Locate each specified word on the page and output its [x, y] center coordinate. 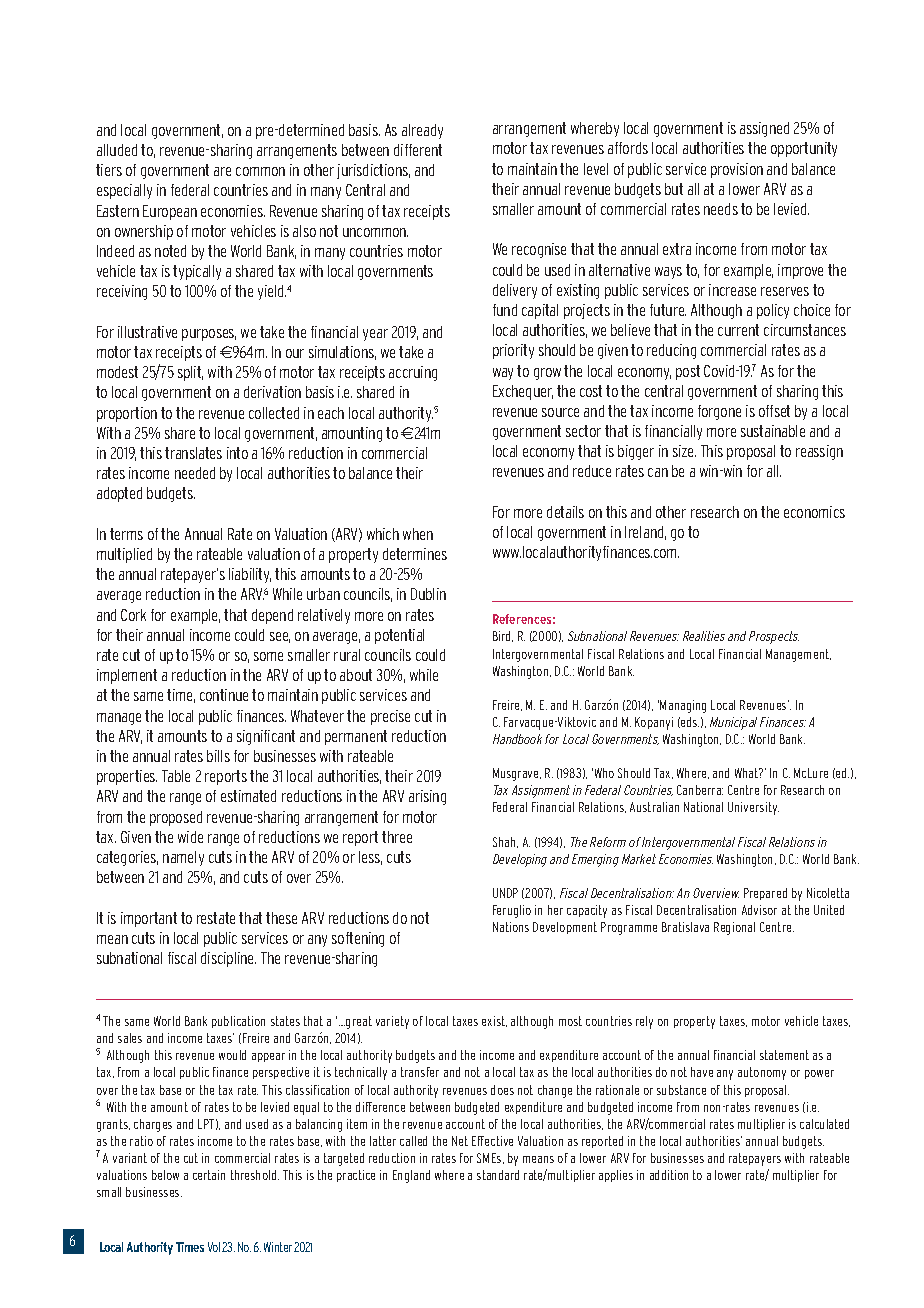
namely [183, 858]
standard [498, 1175]
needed [195, 473]
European [170, 212]
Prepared [765, 894]
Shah [505, 842]
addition [669, 1175]
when [418, 534]
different [418, 150]
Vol [214, 1247]
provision [737, 170]
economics [814, 512]
